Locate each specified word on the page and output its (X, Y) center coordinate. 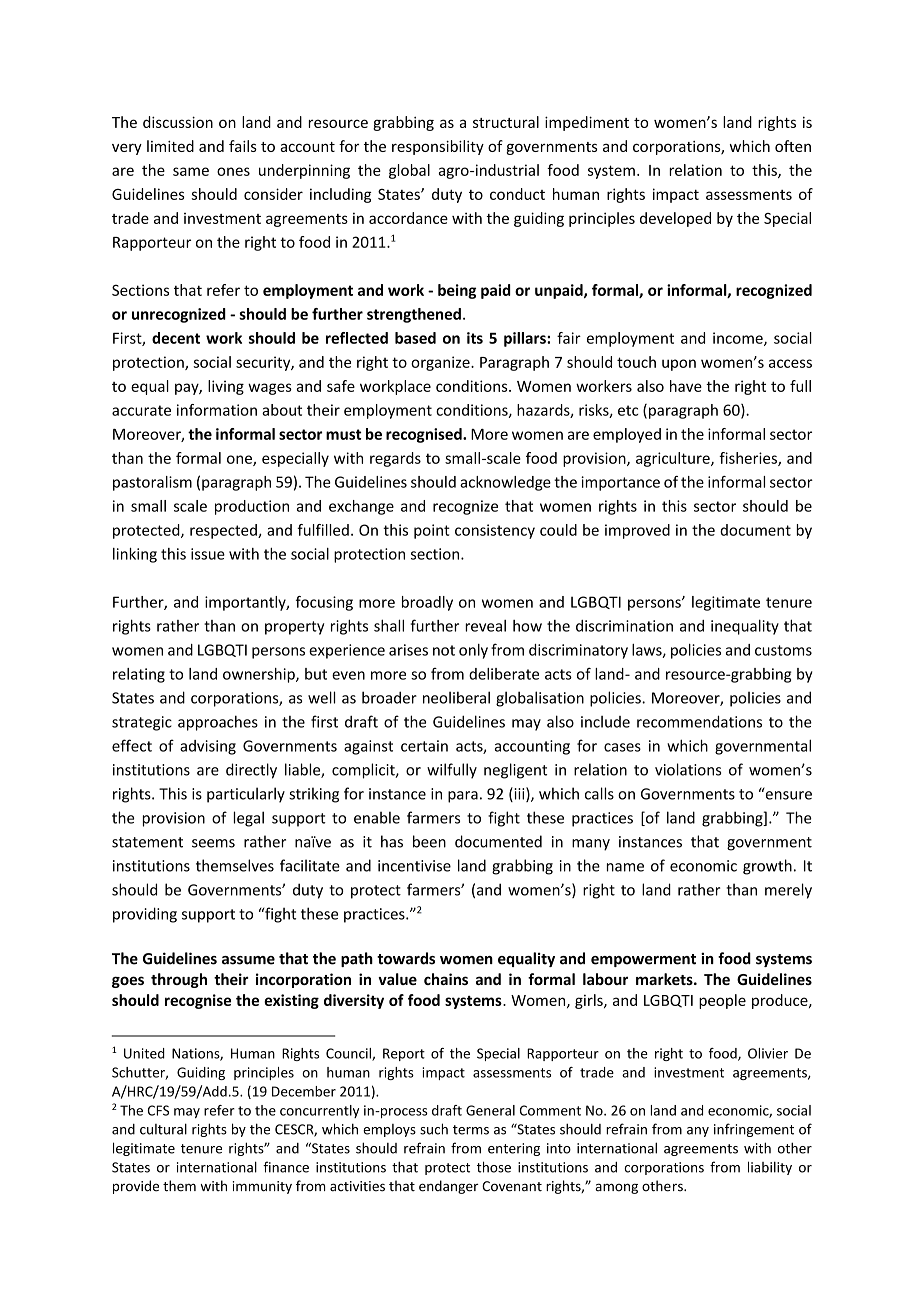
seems (213, 843)
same (191, 171)
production (252, 507)
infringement (754, 1130)
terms (471, 1130)
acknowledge (505, 483)
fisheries (749, 459)
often (793, 146)
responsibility (438, 147)
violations (688, 769)
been (429, 841)
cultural (163, 1129)
